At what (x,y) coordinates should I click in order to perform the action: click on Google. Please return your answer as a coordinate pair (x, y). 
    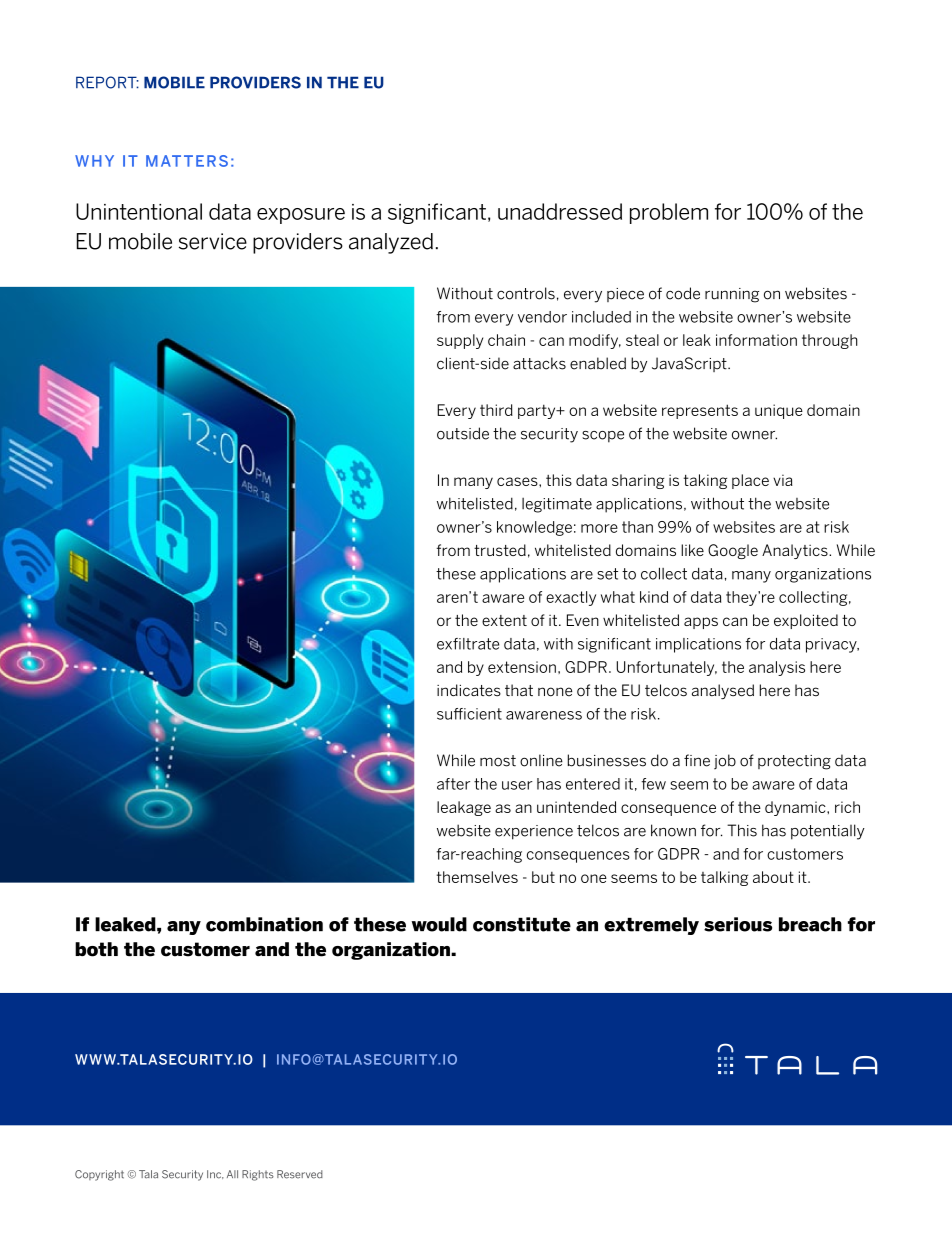
    Looking at the image, I should click on (733, 551).
